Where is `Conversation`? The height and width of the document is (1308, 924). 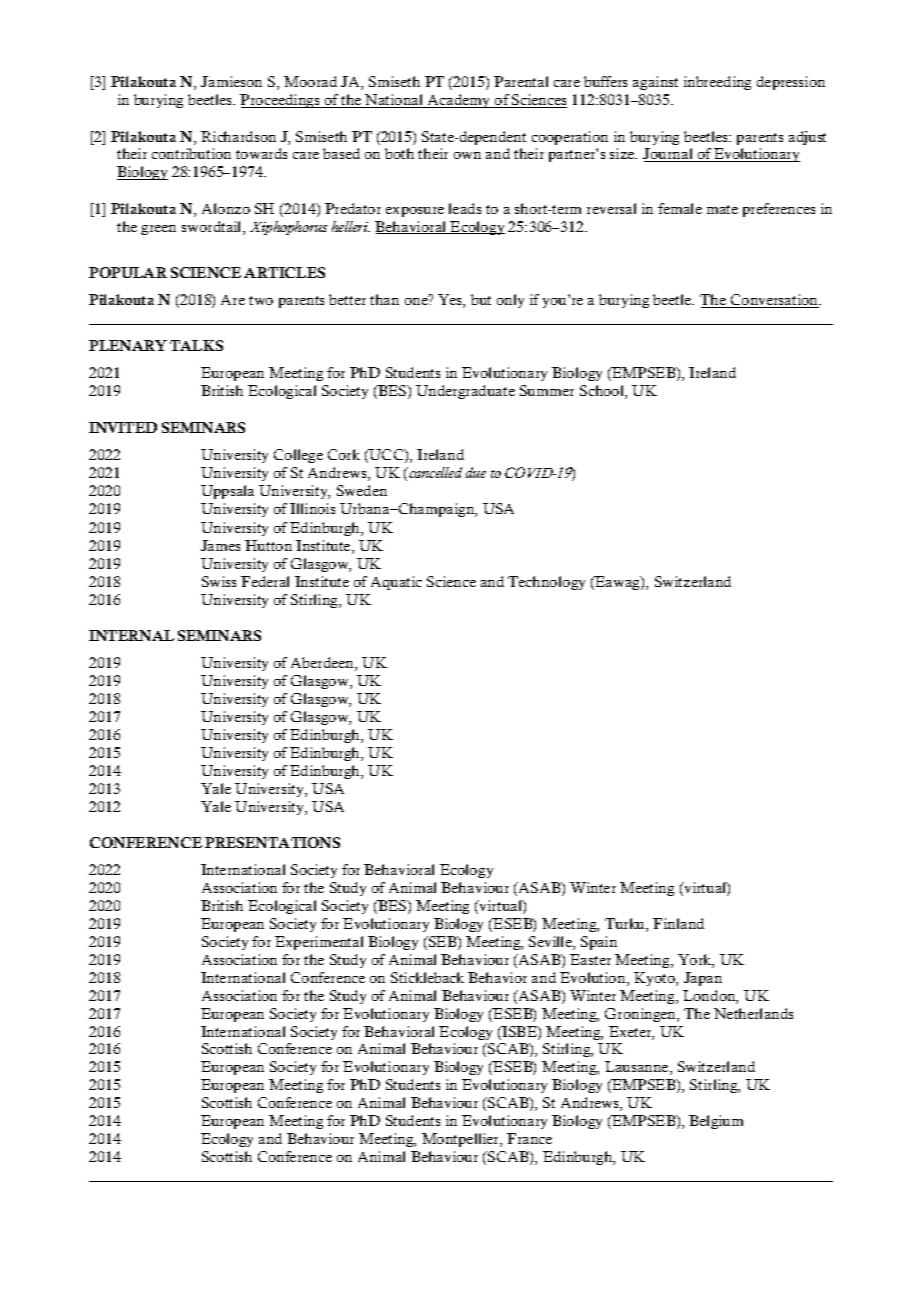 Conversation is located at coordinates (775, 301).
